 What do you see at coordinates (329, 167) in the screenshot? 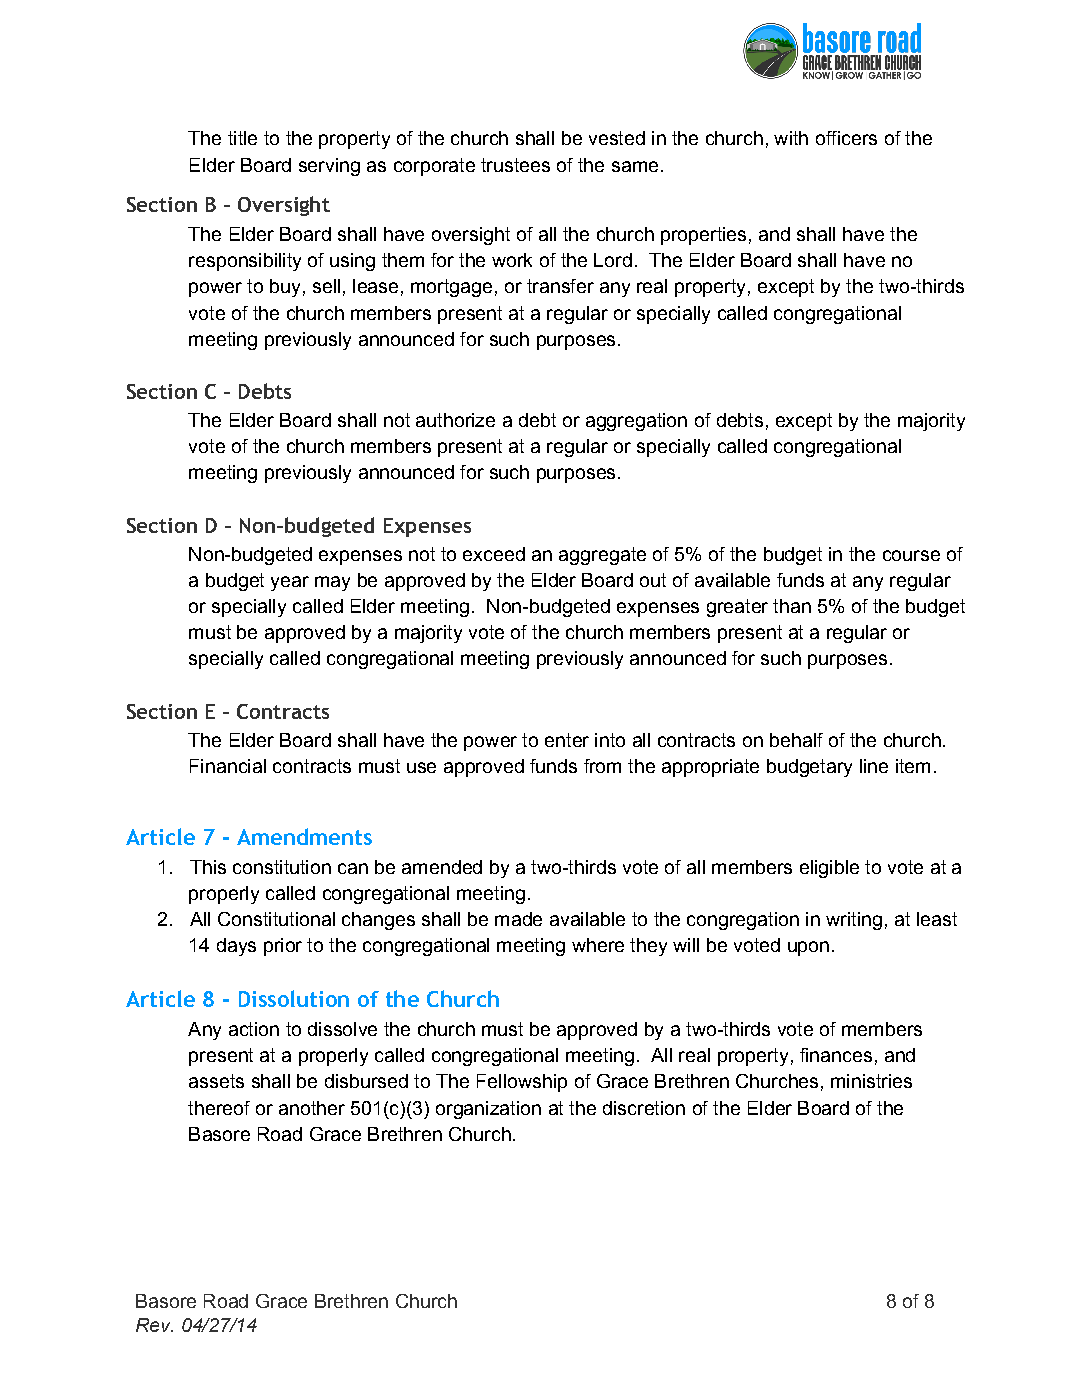
I see `serving` at bounding box center [329, 167].
